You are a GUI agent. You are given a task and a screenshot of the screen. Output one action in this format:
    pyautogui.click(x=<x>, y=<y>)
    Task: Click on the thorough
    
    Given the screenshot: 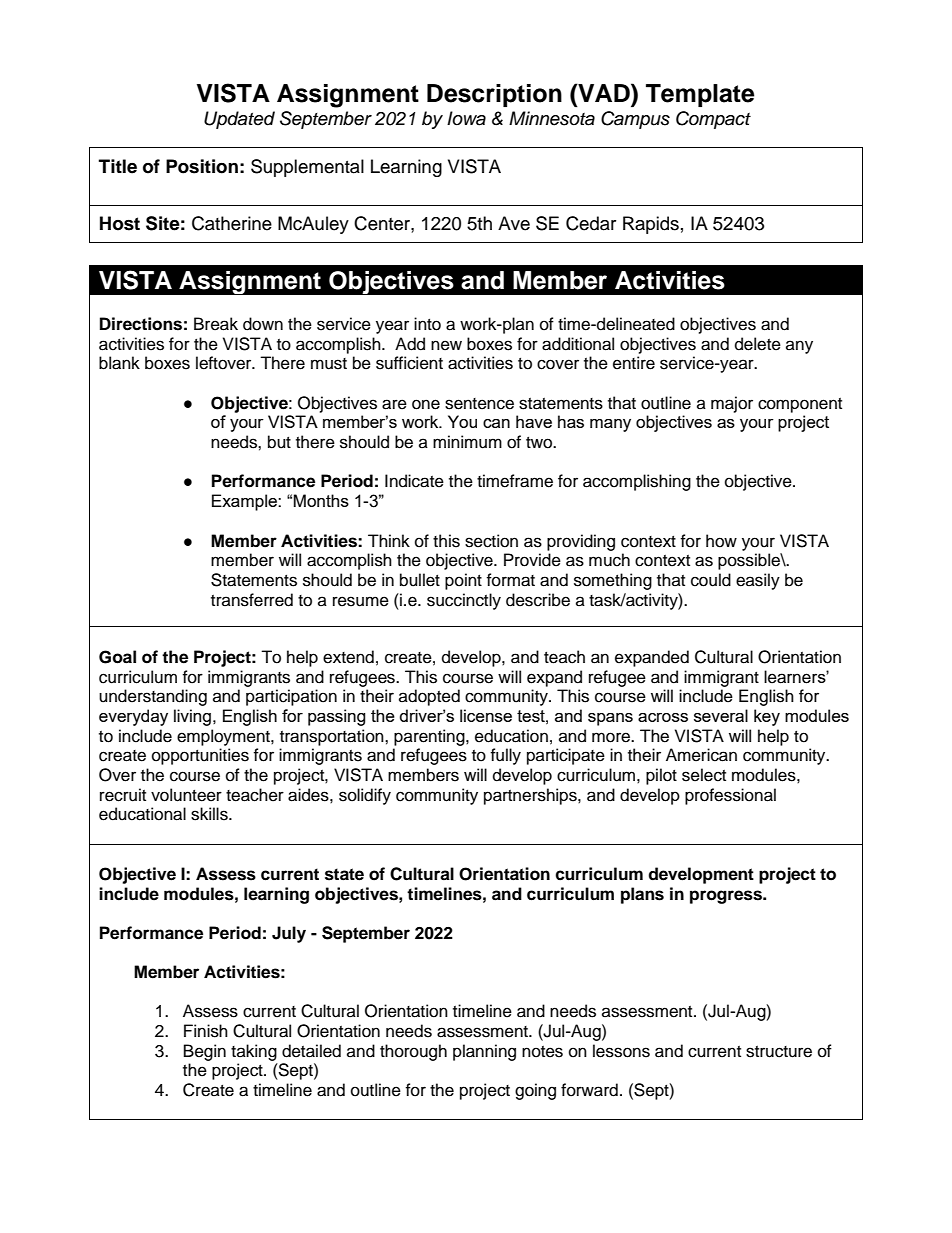 What is the action you would take?
    pyautogui.click(x=413, y=1052)
